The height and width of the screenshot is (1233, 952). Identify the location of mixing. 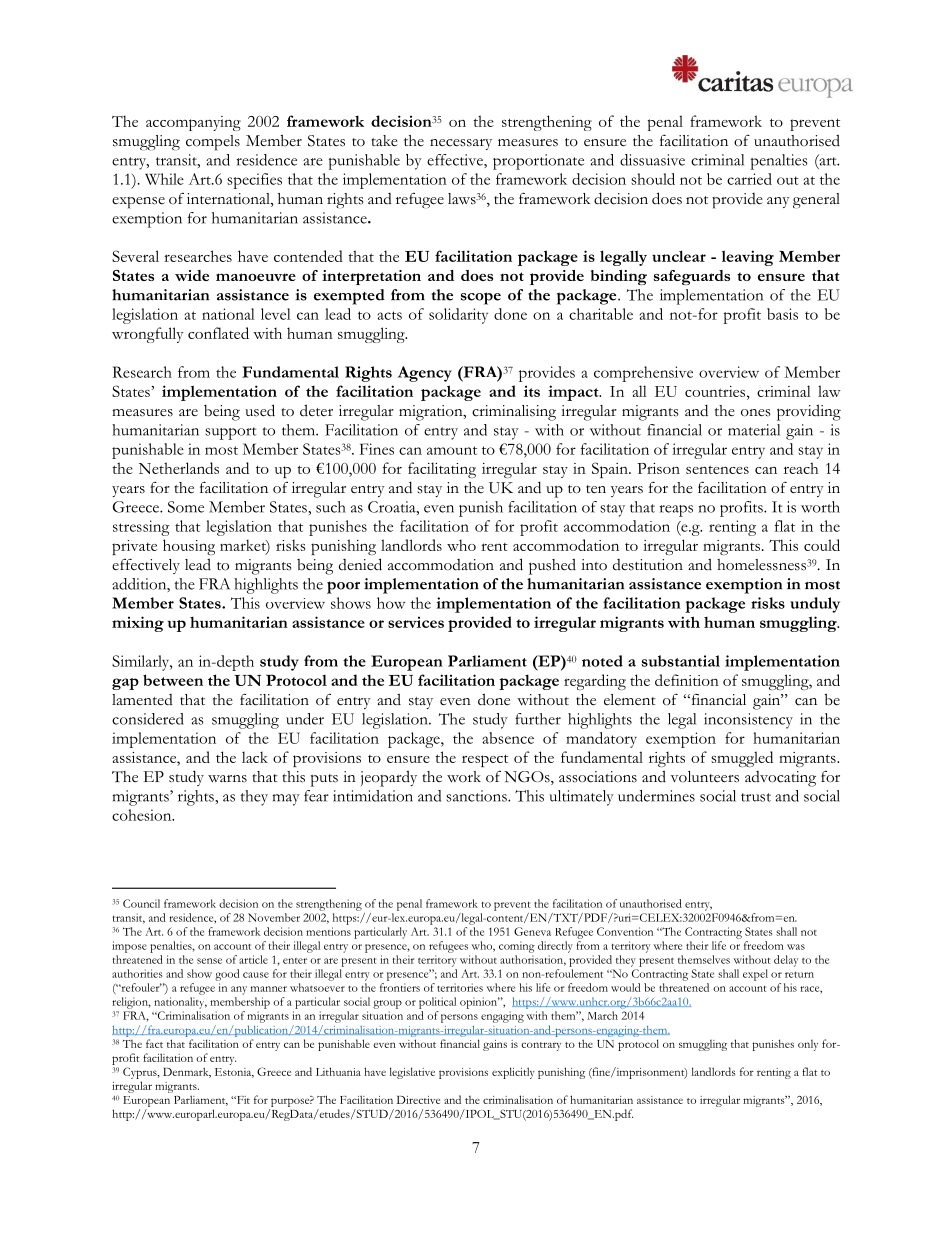
(138, 624).
